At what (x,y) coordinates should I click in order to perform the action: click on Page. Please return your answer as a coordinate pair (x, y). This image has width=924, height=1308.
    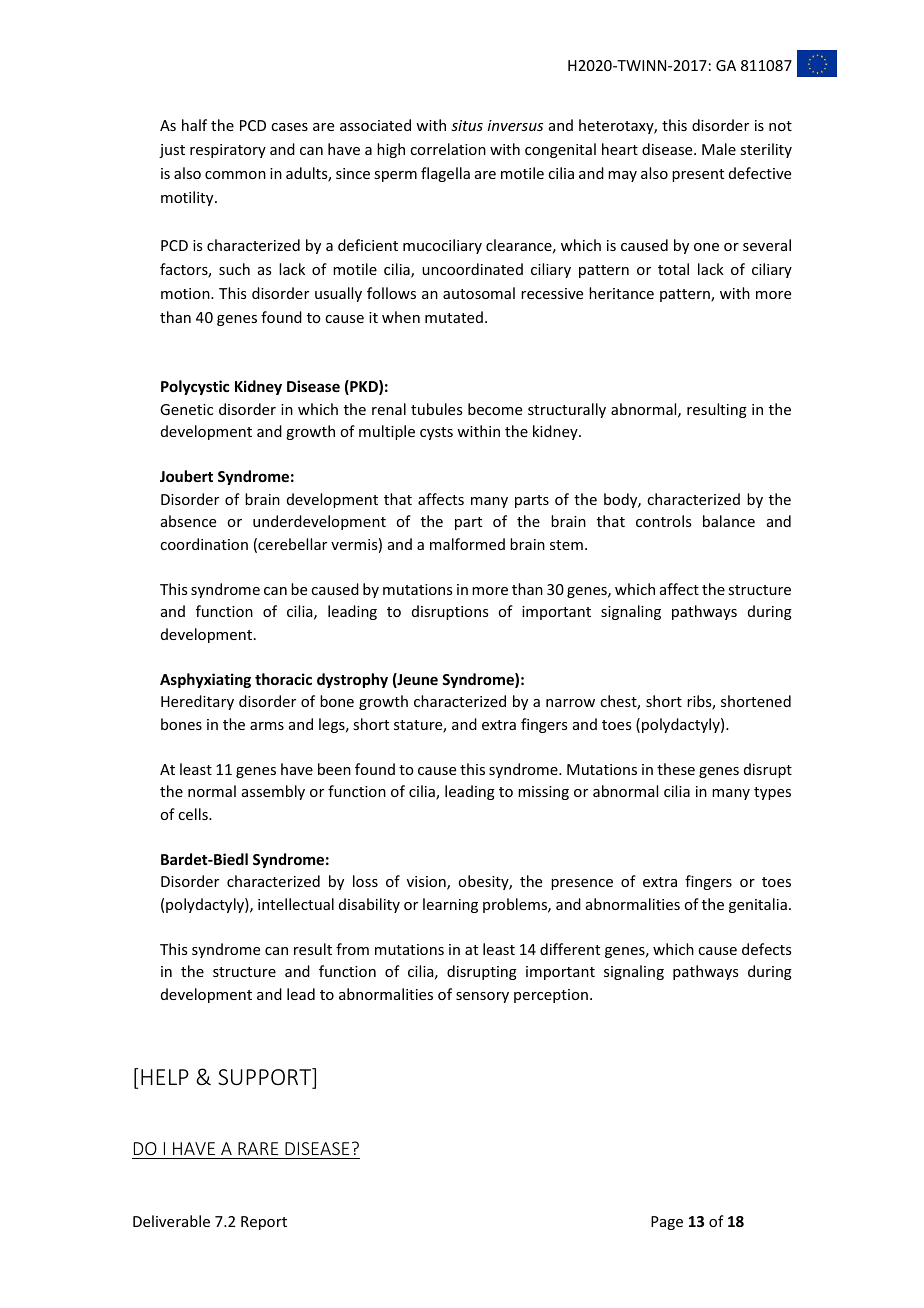
    Looking at the image, I should click on (667, 1223).
